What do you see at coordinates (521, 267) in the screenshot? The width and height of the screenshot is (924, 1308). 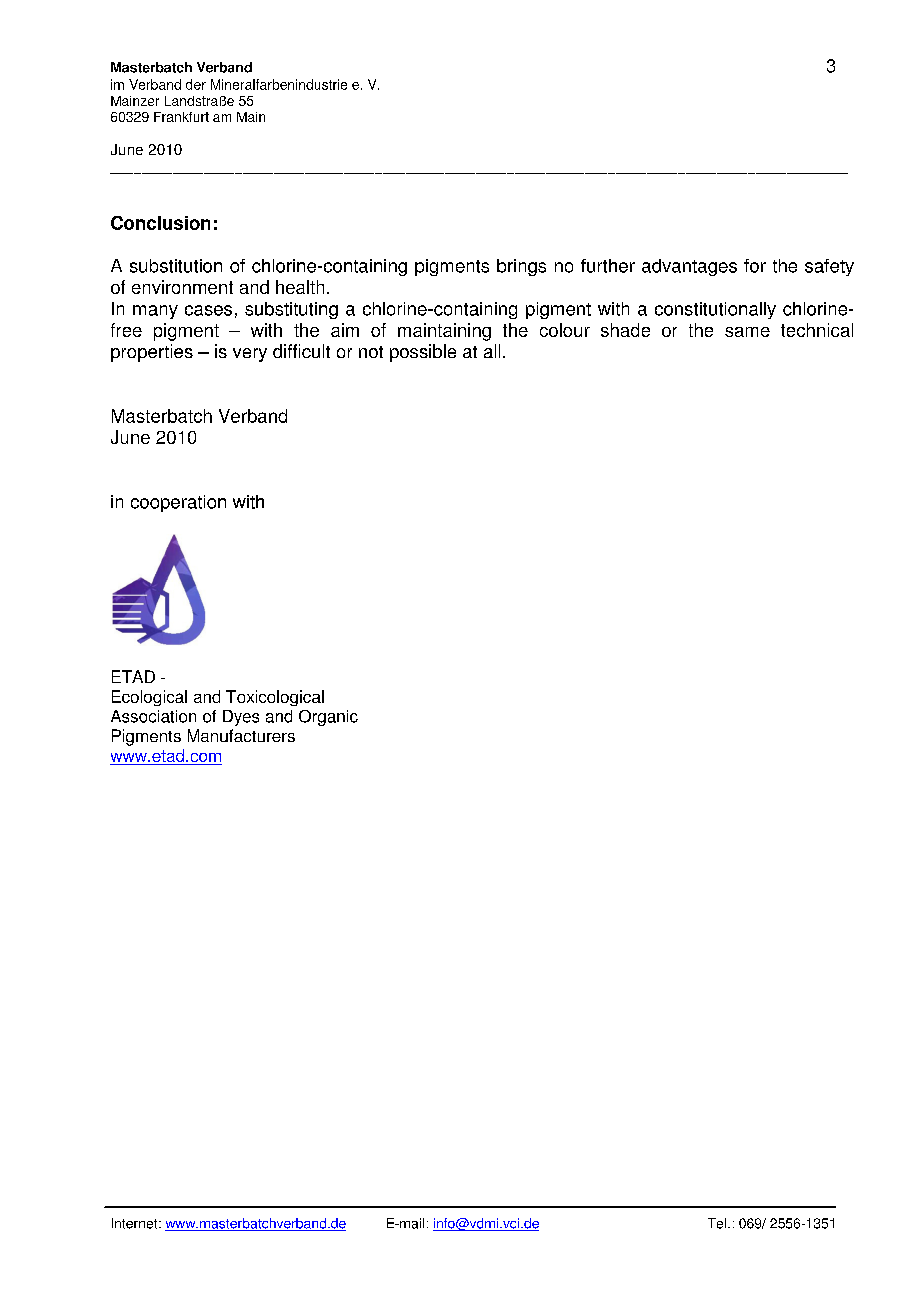 I see `brings` at bounding box center [521, 267].
